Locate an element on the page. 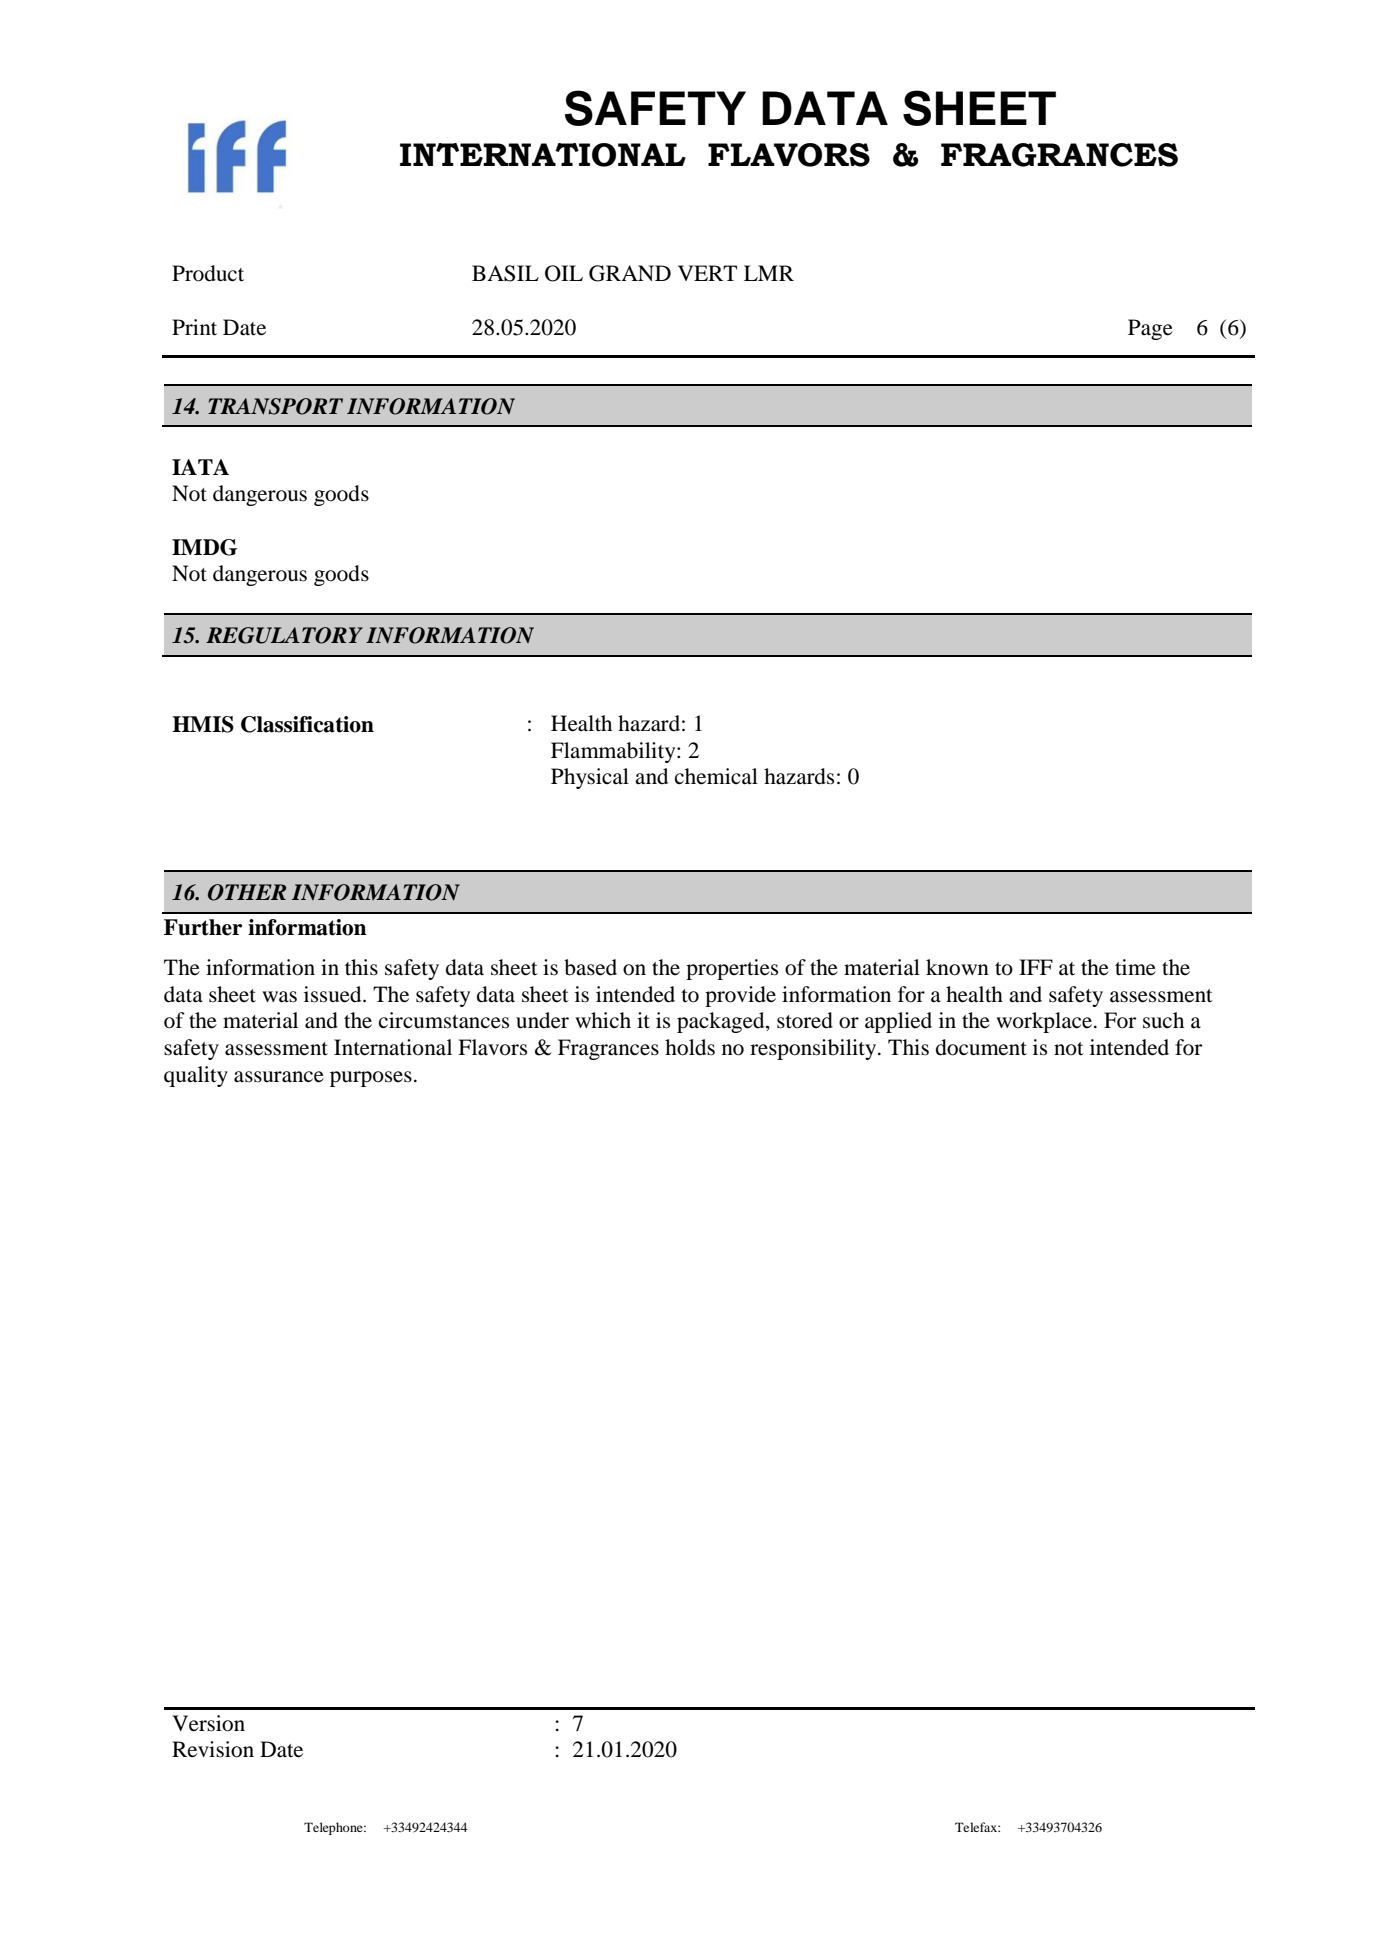 The width and height of the page is (1383, 1955). document is located at coordinates (981, 1047).
